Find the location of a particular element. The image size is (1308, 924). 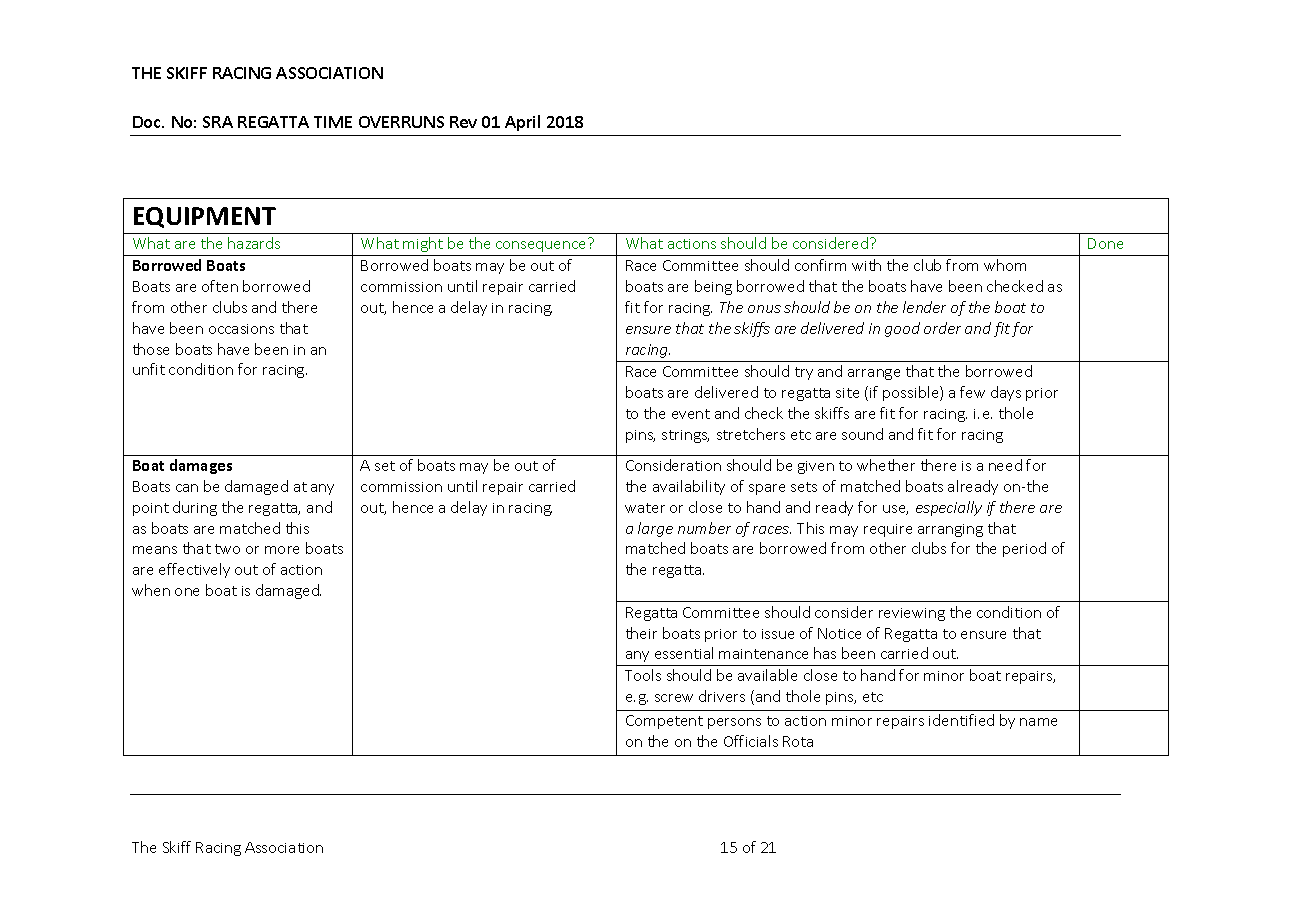

Done is located at coordinates (1105, 243).
